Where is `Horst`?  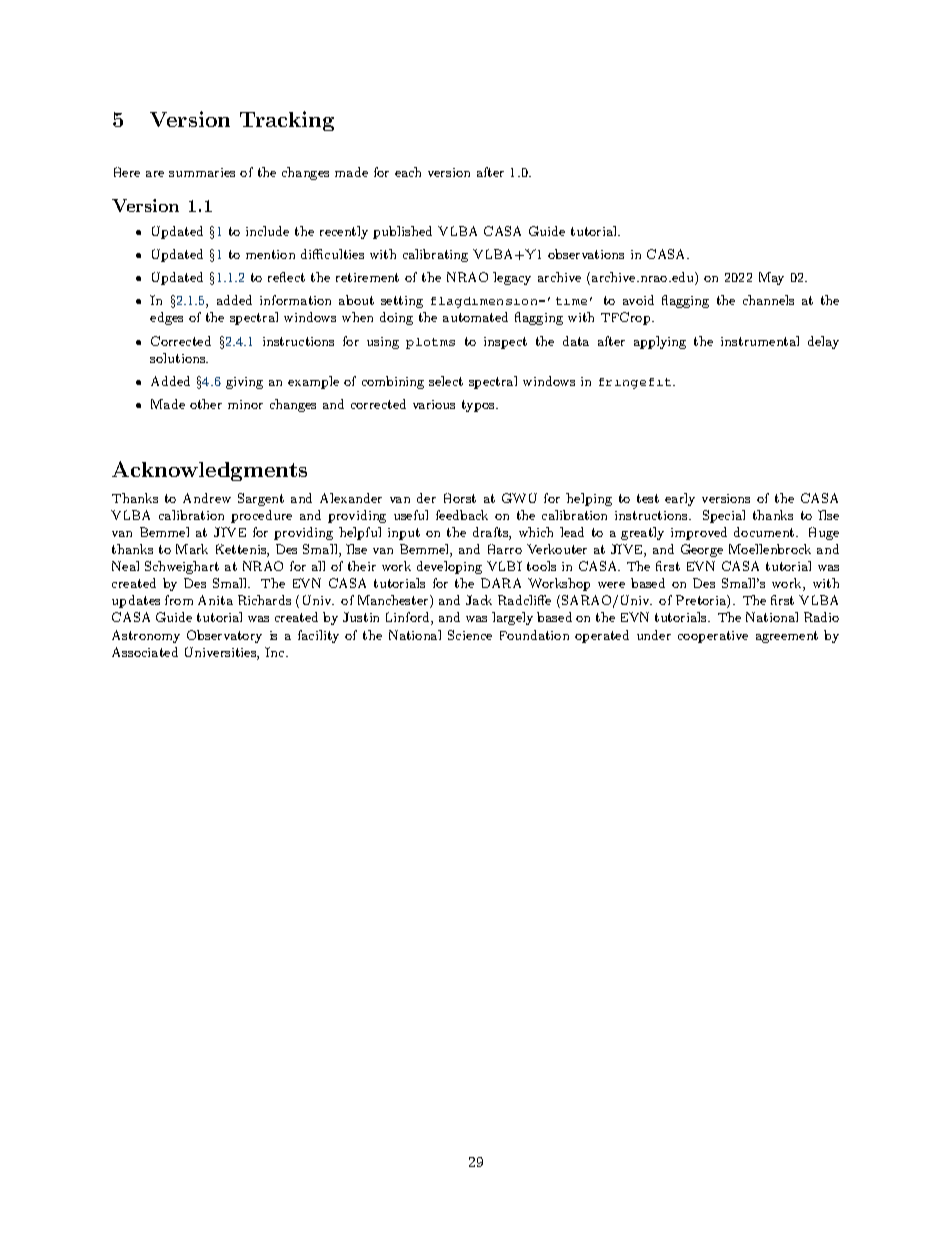 Horst is located at coordinates (460, 498).
